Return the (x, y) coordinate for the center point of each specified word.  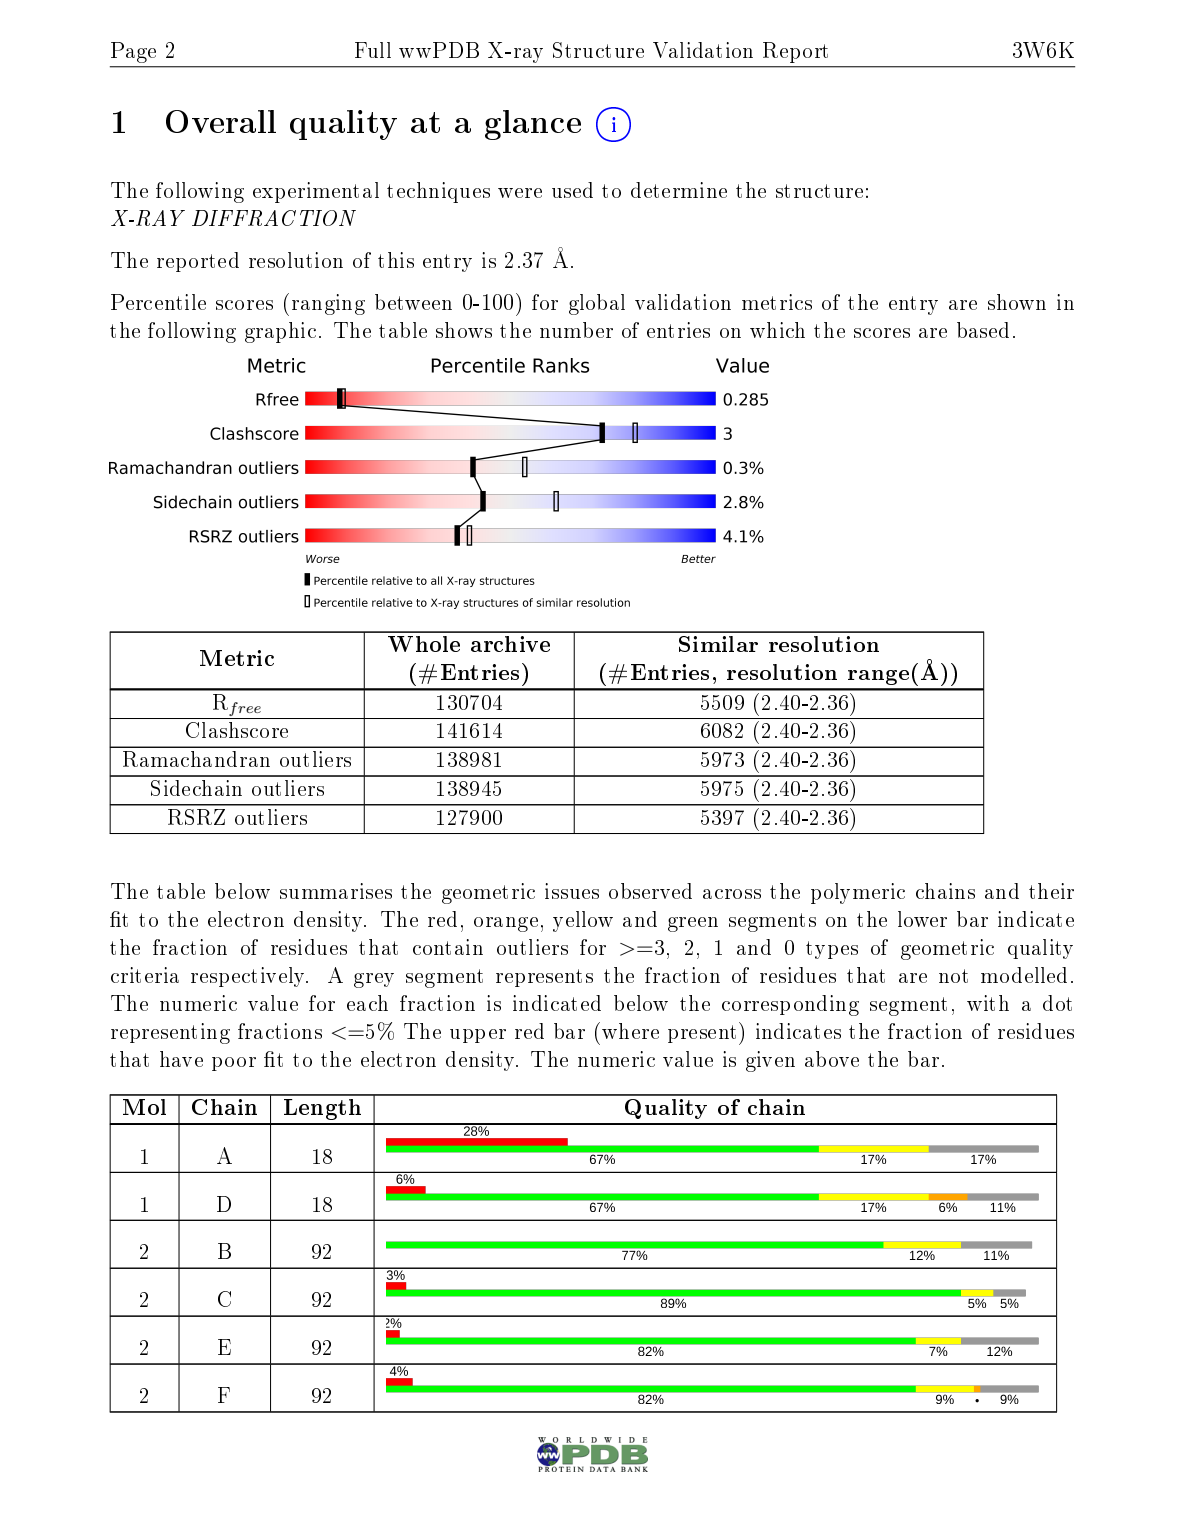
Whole (424, 644)
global (597, 304)
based (983, 330)
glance (533, 125)
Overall (221, 121)
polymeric (858, 893)
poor (234, 1064)
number (576, 330)
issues (572, 891)
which (777, 330)
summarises (336, 891)
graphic (280, 332)
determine (679, 190)
